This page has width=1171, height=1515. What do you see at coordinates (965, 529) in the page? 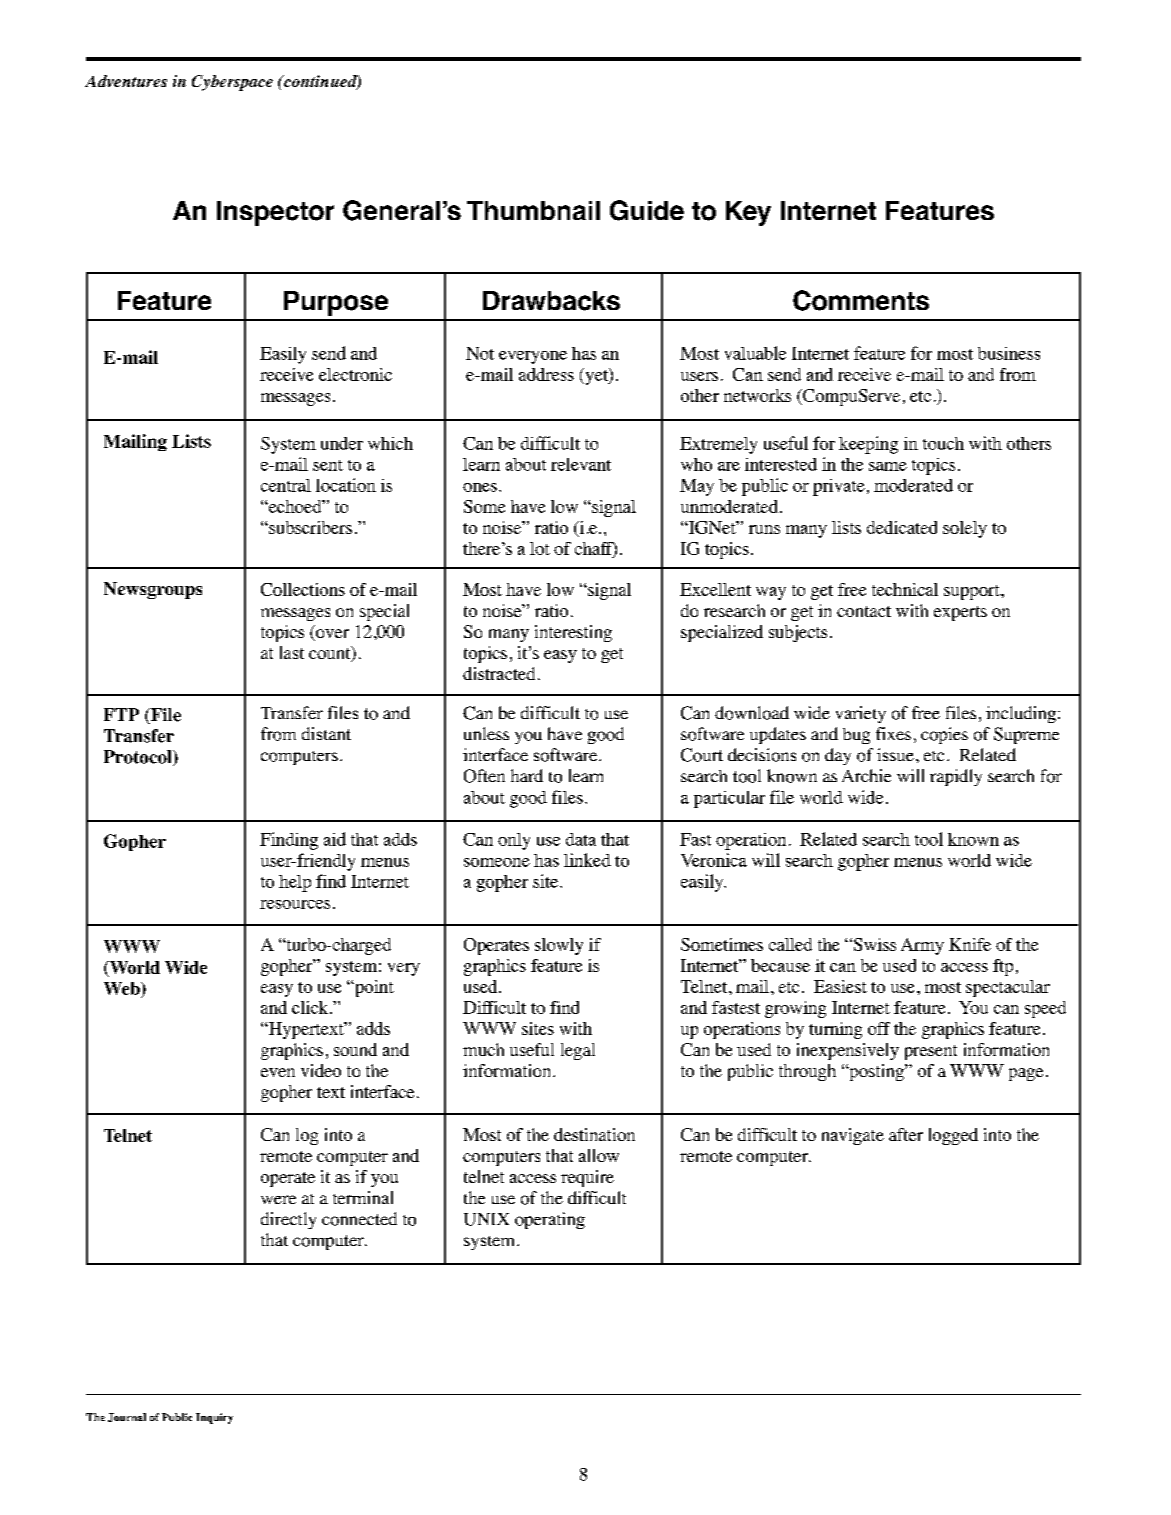
I see `solely` at bounding box center [965, 529].
